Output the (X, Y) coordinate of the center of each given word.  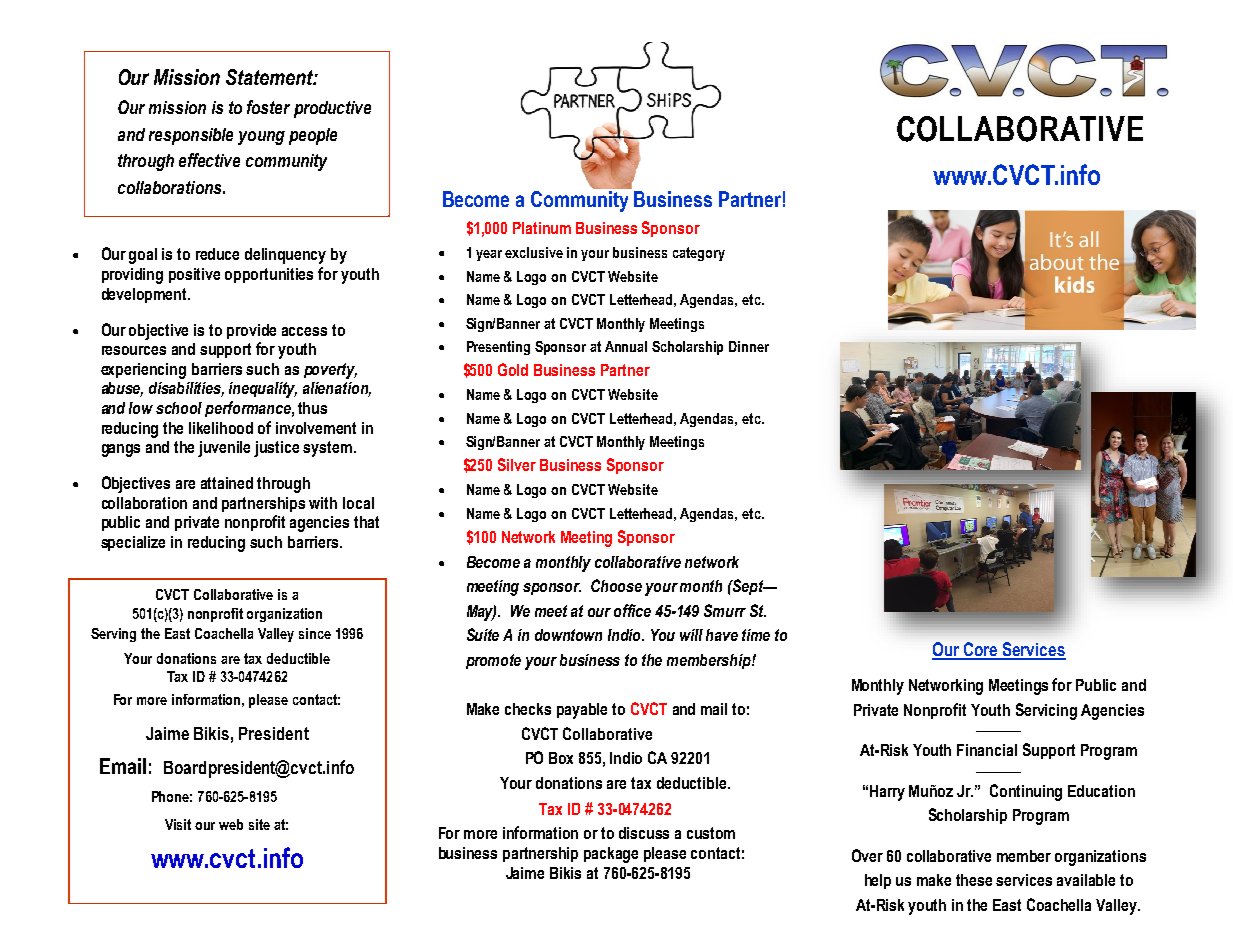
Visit (178, 824)
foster (268, 107)
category (699, 254)
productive (332, 109)
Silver (517, 464)
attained (227, 483)
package (611, 855)
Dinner (749, 346)
